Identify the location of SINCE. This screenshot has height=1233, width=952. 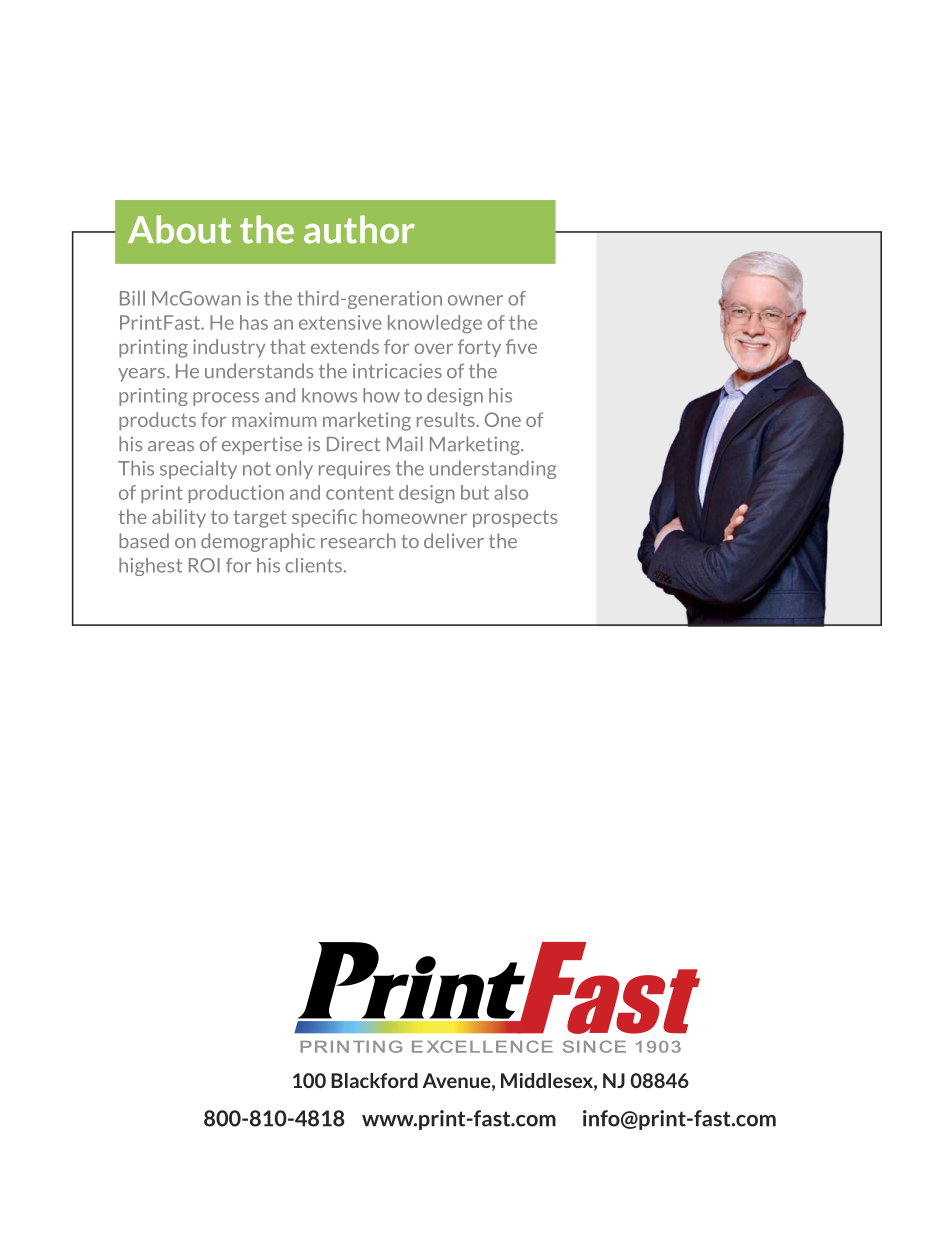
(594, 1046).
